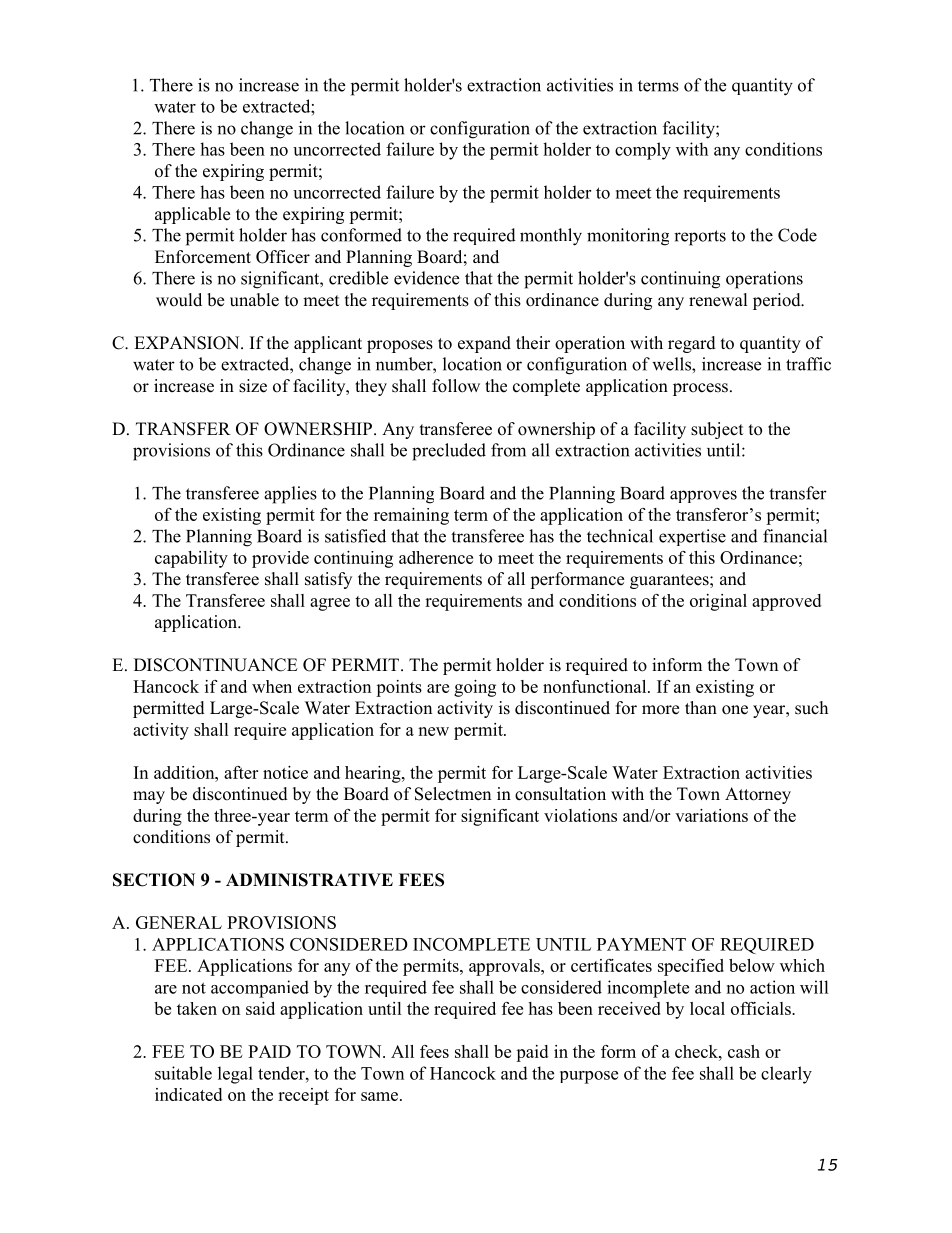 The width and height of the screenshot is (952, 1233). I want to click on legal, so click(235, 1075).
